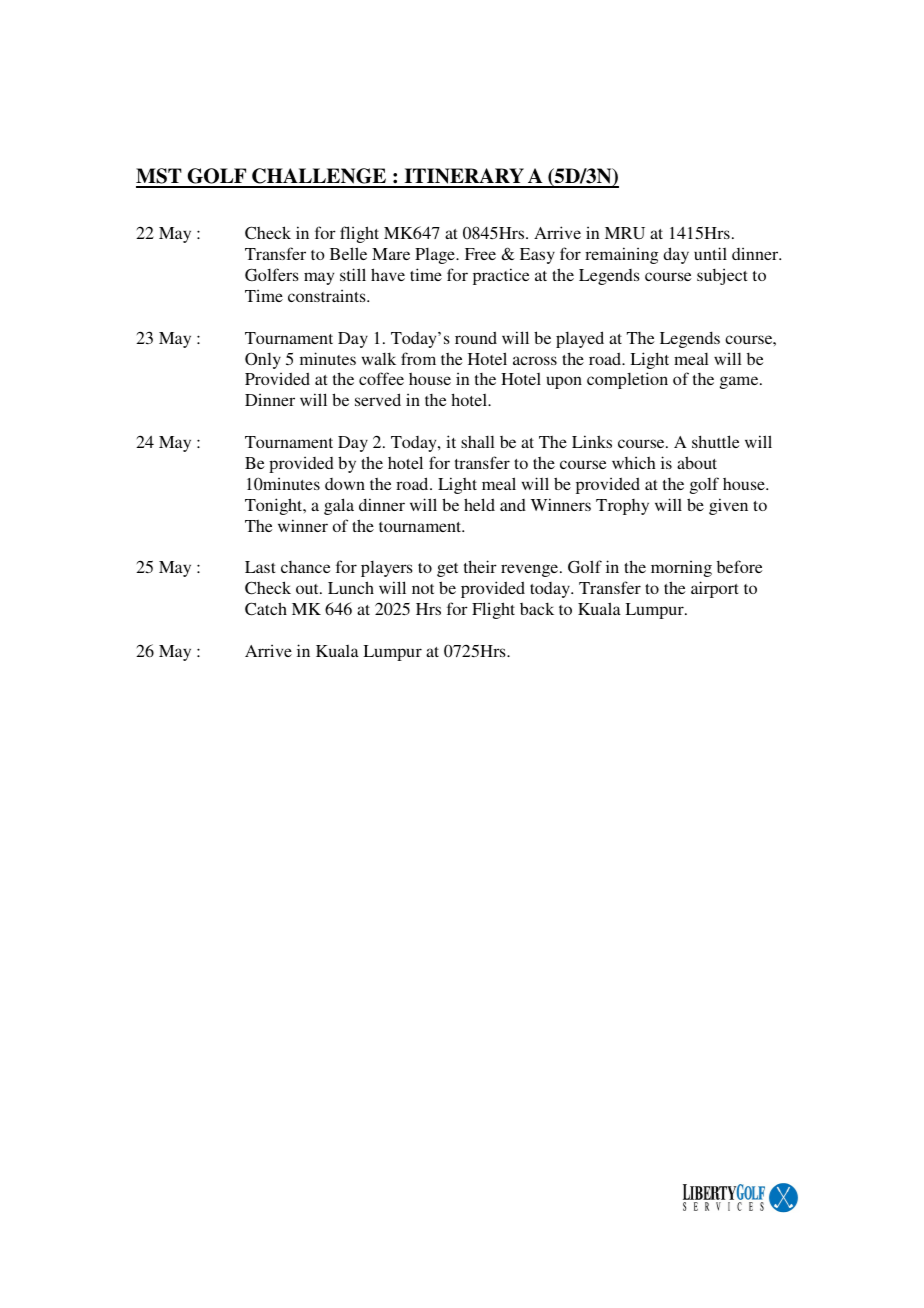 The height and width of the screenshot is (1308, 924). Describe the element at coordinates (160, 177) in the screenshot. I see `MST` at that location.
